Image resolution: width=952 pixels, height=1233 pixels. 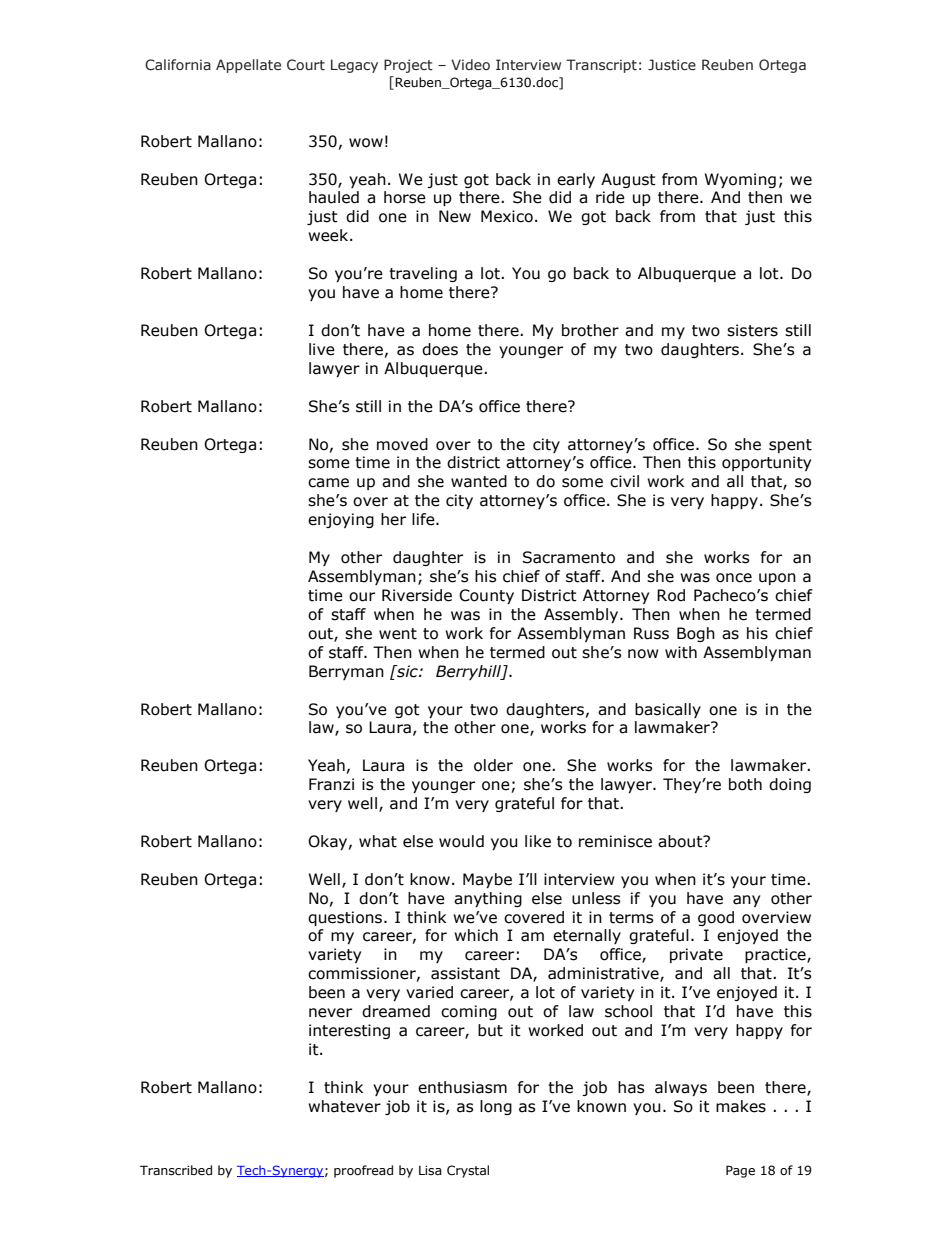 I want to click on County, so click(x=486, y=596).
